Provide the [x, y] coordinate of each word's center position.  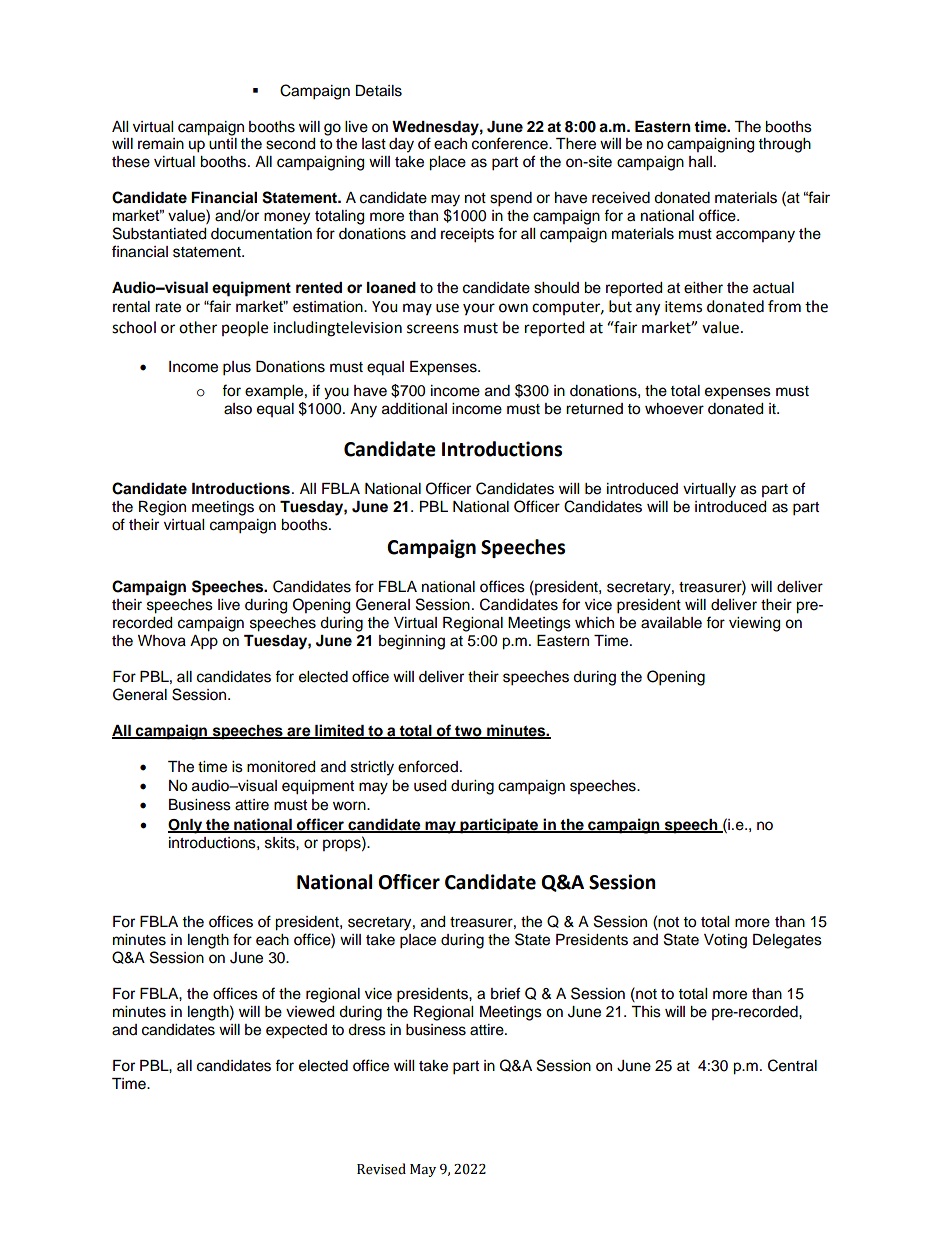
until [223, 144]
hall [700, 162]
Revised [381, 1169]
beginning [412, 642]
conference [511, 143]
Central [792, 1065]
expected [296, 1031]
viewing [754, 624]
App [204, 642]
